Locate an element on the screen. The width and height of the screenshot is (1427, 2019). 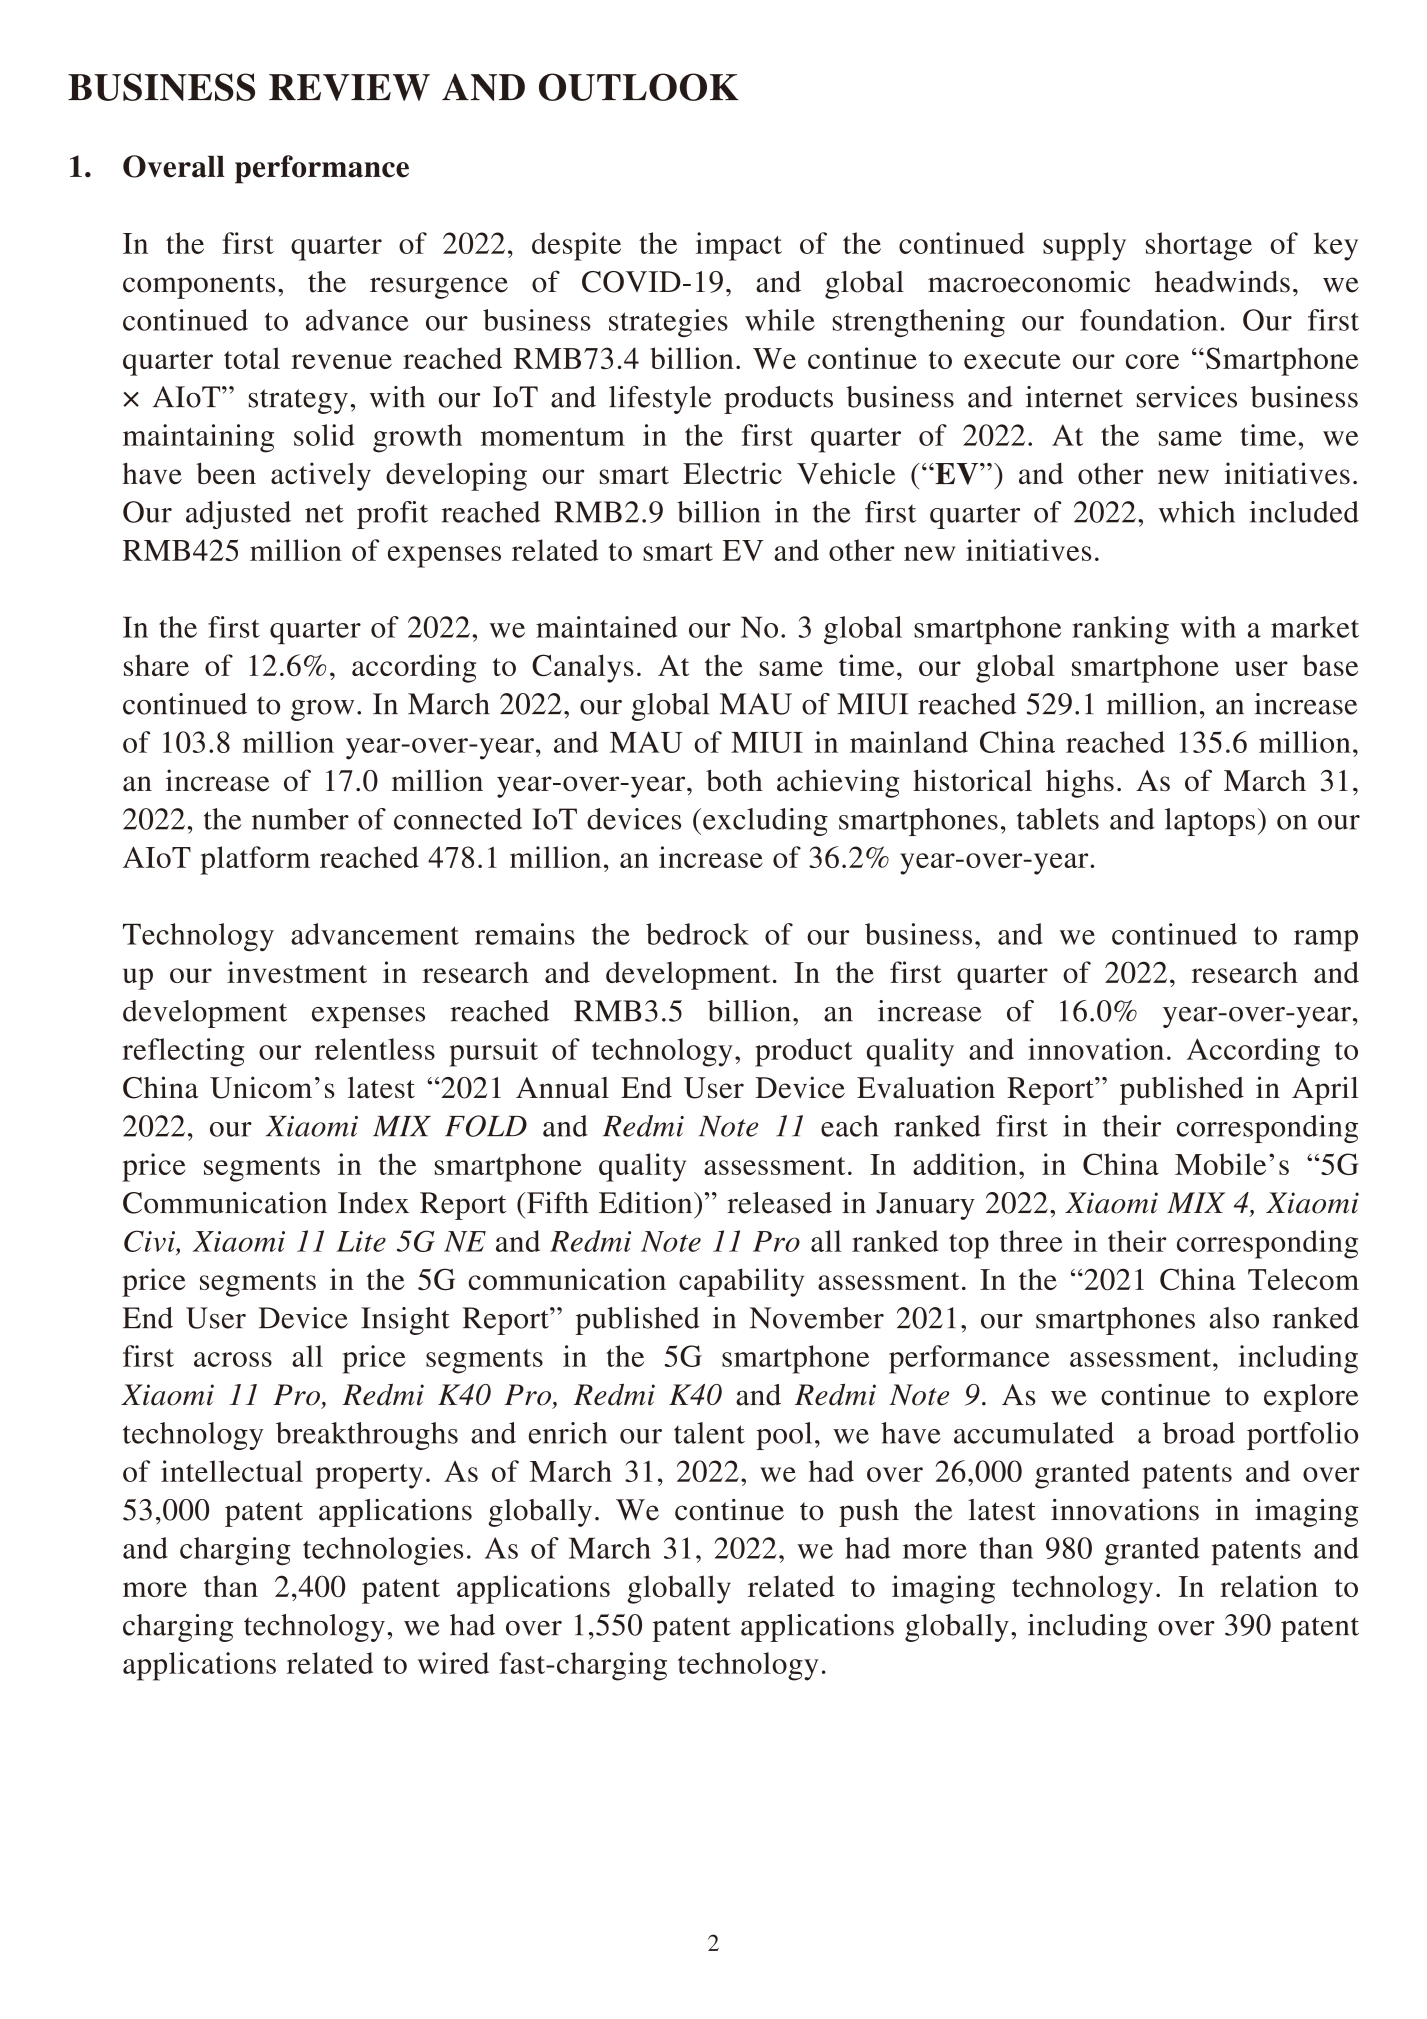
shortage is located at coordinates (1199, 246).
